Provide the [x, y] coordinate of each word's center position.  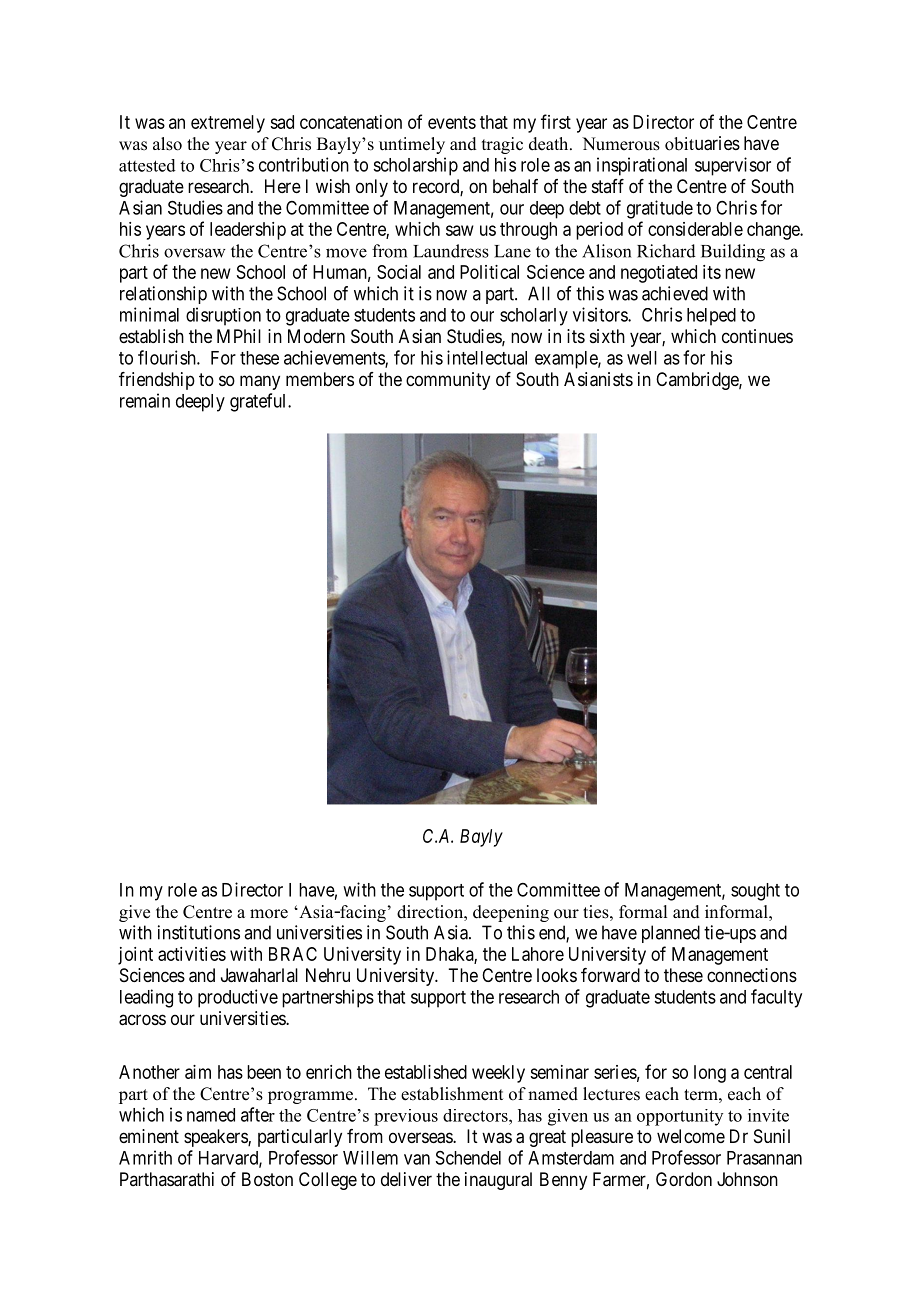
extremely [228, 124]
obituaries [702, 143]
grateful [259, 402]
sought [755, 892]
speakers [216, 1138]
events [452, 122]
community [448, 381]
